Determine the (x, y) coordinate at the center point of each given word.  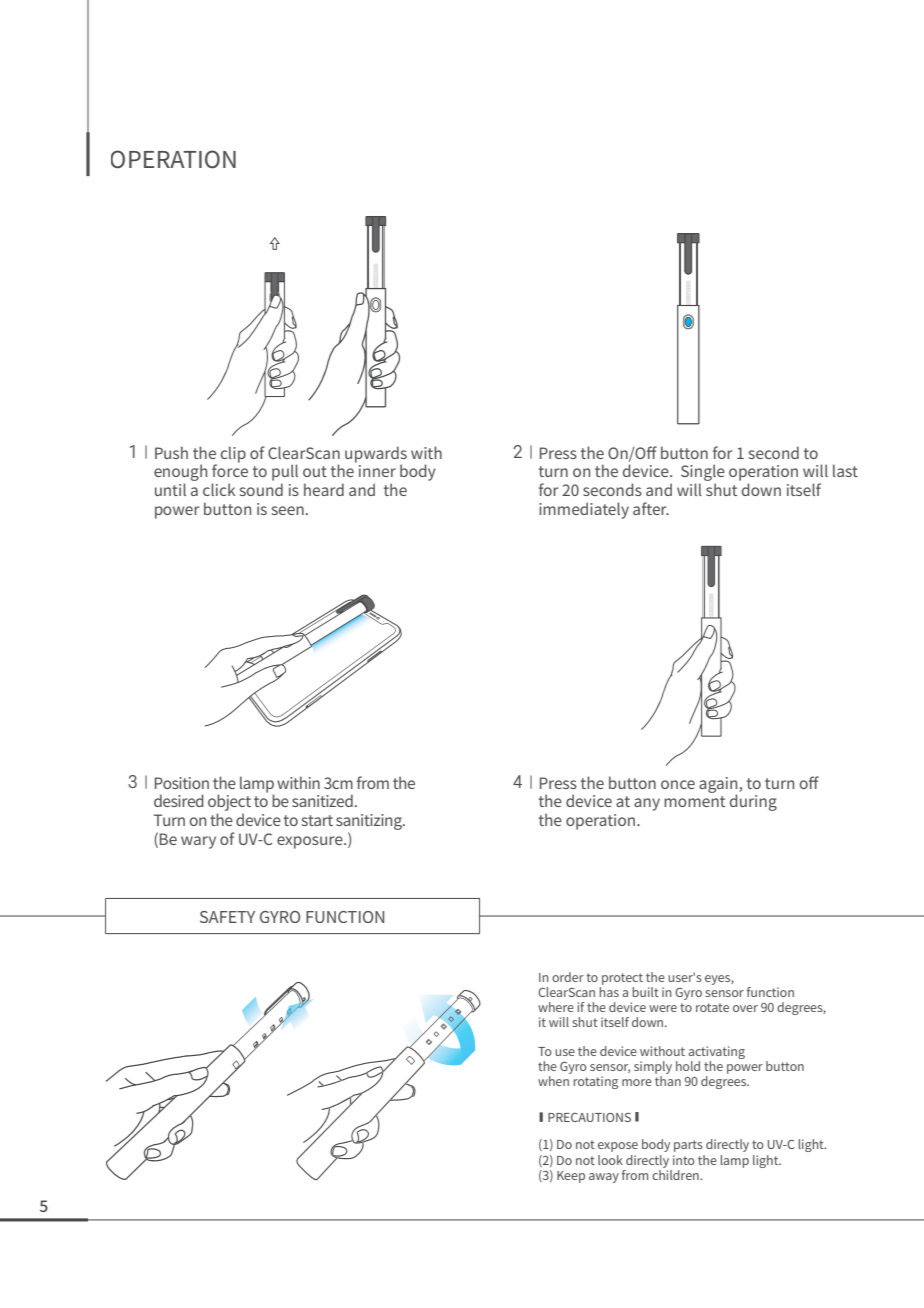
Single (703, 474)
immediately (584, 510)
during (753, 802)
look (610, 1160)
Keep (571, 1177)
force (230, 469)
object (229, 804)
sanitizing (370, 822)
